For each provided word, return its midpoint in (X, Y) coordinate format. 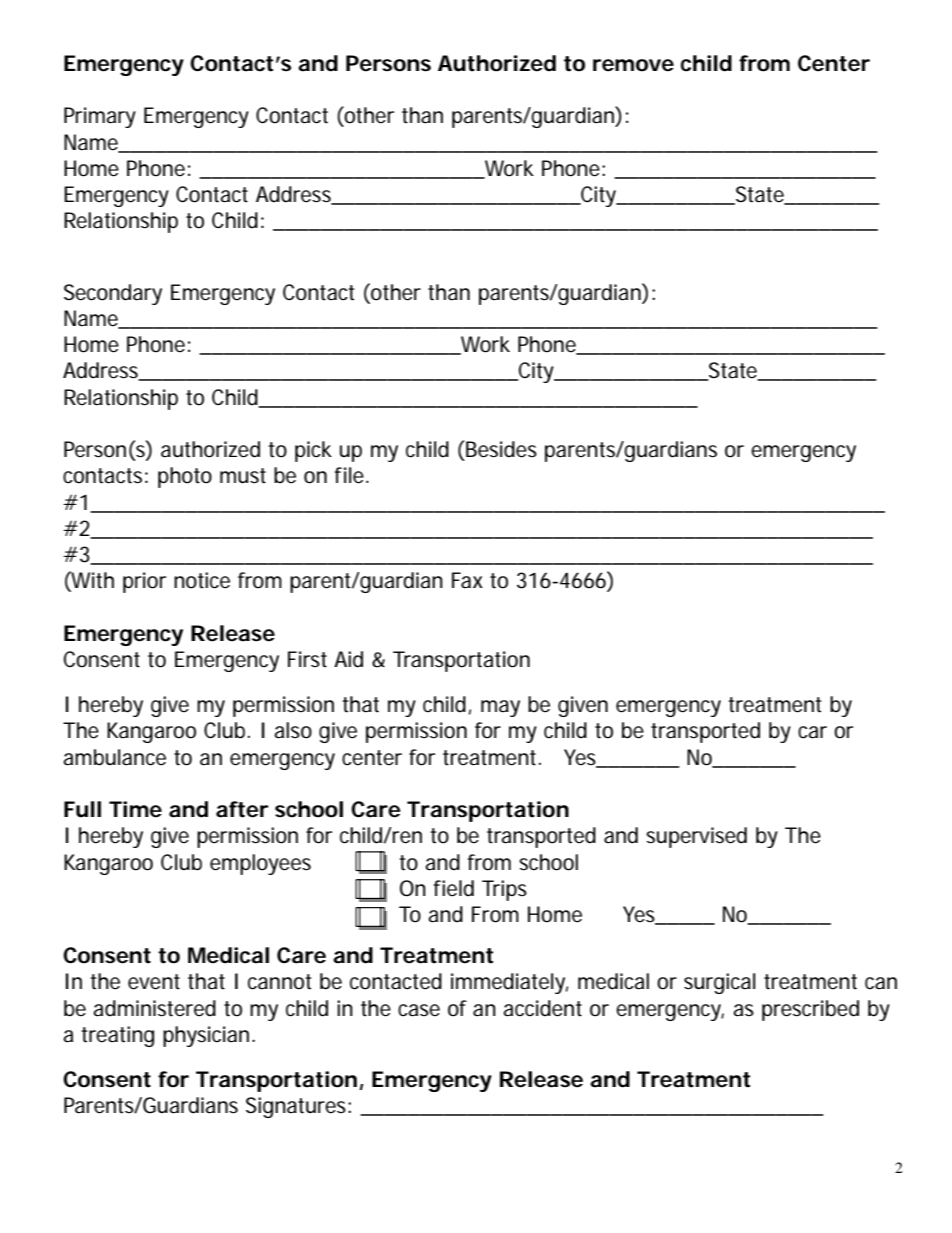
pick (313, 451)
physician (206, 1036)
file (349, 475)
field (454, 888)
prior (144, 582)
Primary (100, 117)
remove (633, 65)
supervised (696, 837)
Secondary (113, 294)
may (500, 708)
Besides (501, 449)
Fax (467, 580)
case (419, 1010)
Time (135, 809)
